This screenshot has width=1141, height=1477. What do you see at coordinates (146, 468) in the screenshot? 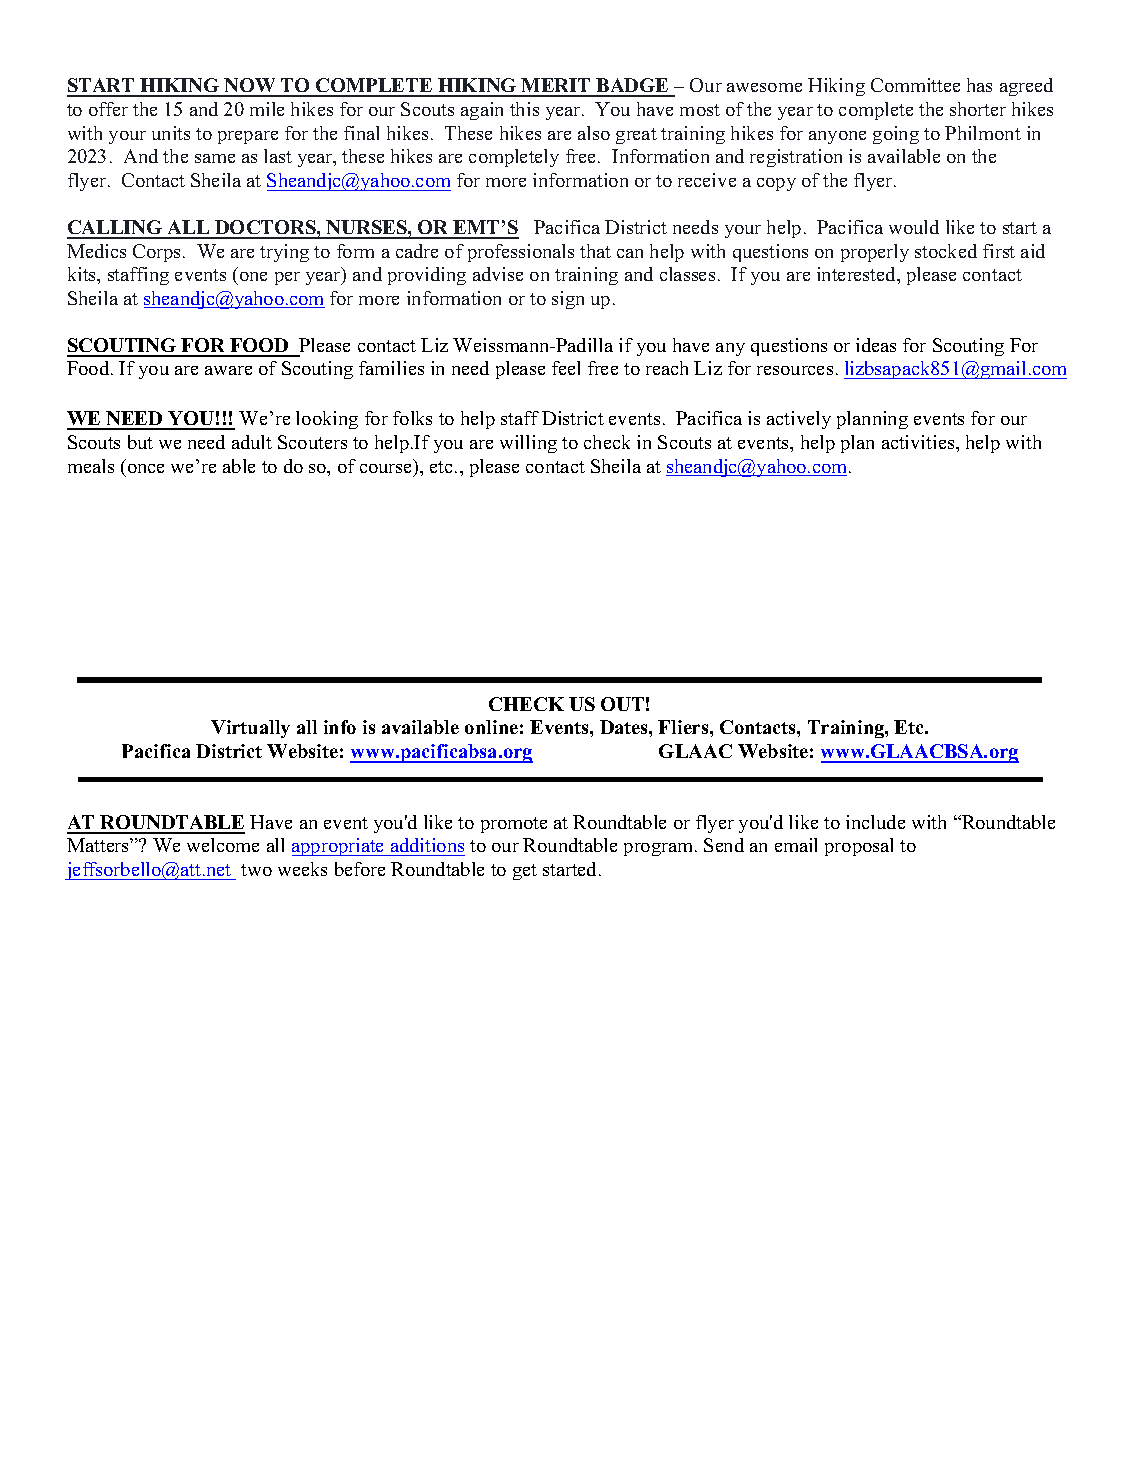
I see `once` at bounding box center [146, 468].
